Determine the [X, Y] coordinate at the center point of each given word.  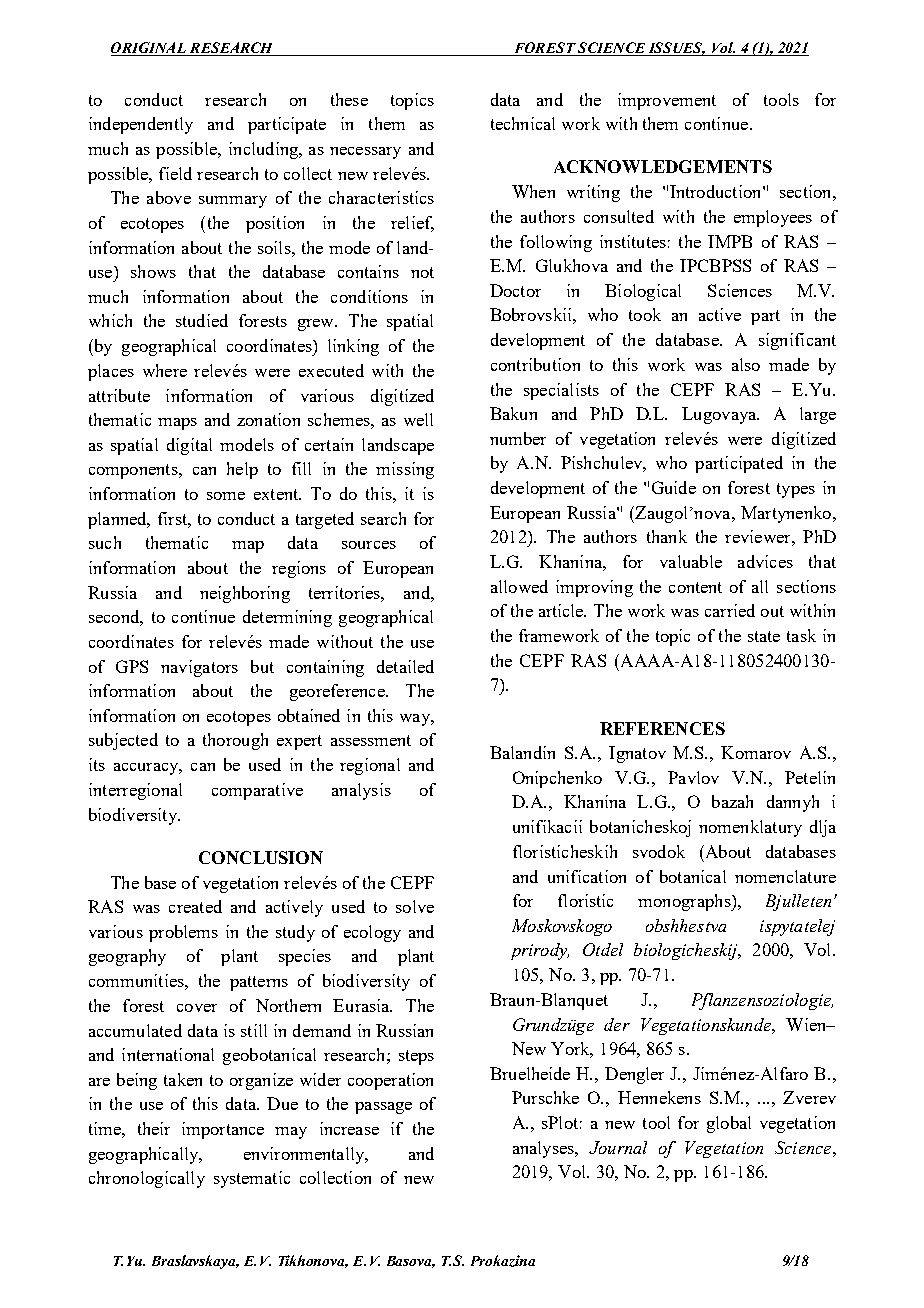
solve [415, 906]
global [729, 1124]
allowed [519, 586]
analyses [544, 1149]
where [165, 370]
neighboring [245, 594]
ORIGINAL [148, 47]
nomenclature [785, 876]
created [195, 906]
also [746, 364]
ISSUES [677, 48]
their [154, 1128]
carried [730, 610]
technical [523, 123]
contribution [535, 364]
